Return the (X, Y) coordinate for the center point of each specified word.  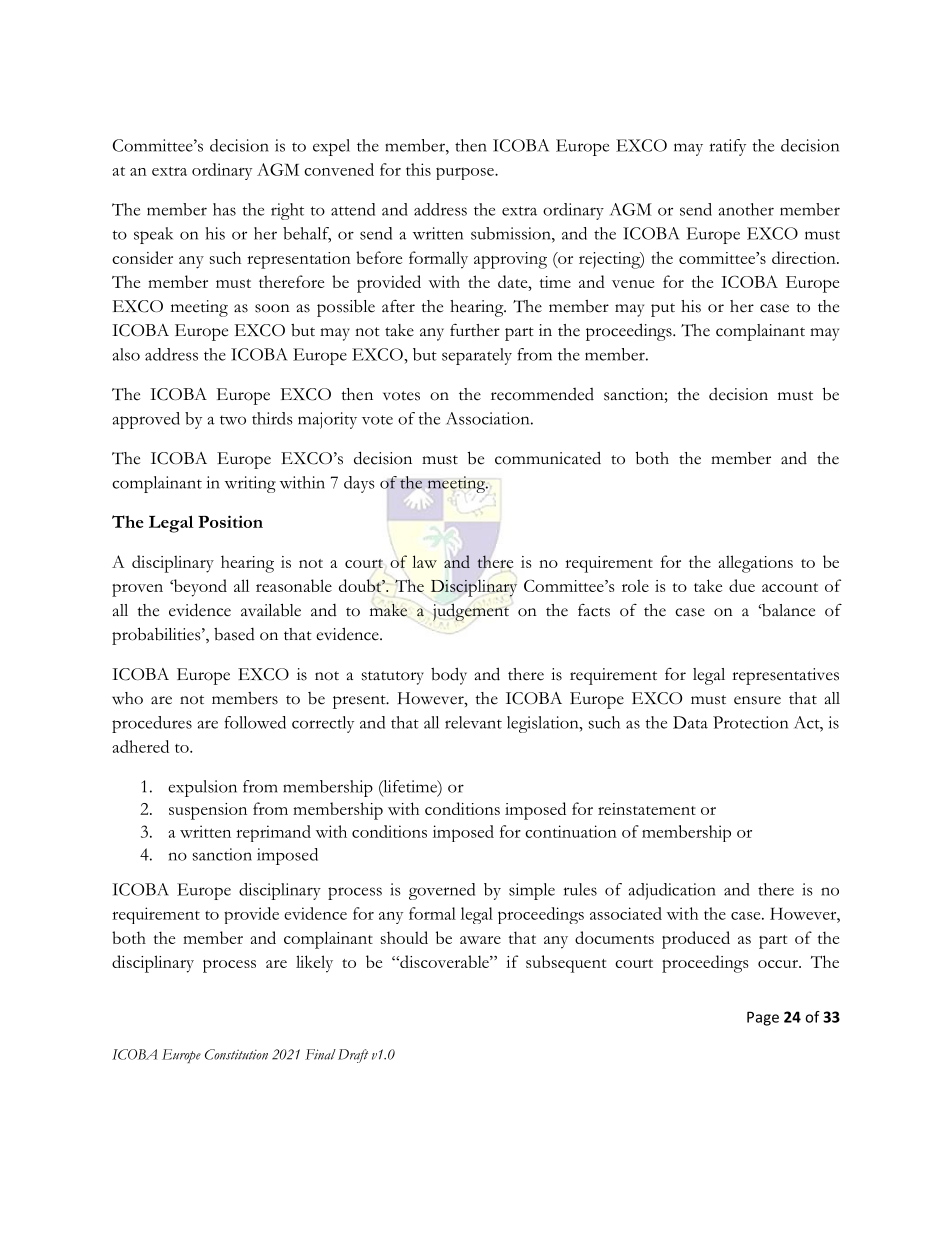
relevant (473, 722)
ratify (728, 147)
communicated (548, 458)
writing (250, 484)
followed (255, 722)
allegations (756, 564)
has (224, 209)
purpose (466, 173)
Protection (750, 722)
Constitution (236, 1054)
